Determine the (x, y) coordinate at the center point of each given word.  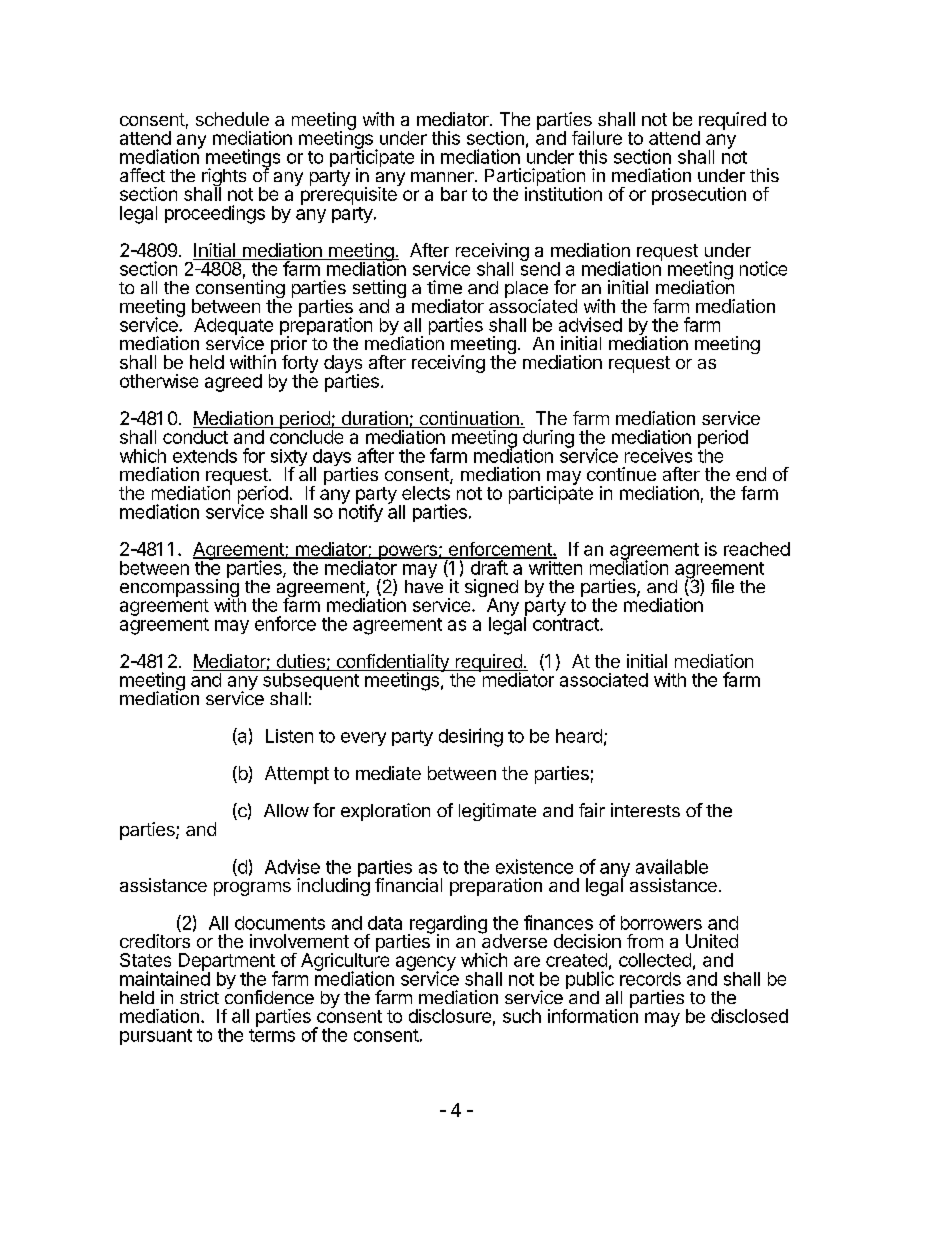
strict (199, 997)
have (424, 585)
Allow (286, 810)
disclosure (450, 1016)
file (722, 586)
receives (658, 455)
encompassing (179, 588)
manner (443, 177)
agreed (233, 383)
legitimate (497, 812)
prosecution (699, 196)
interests (645, 810)
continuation (469, 419)
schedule (232, 119)
